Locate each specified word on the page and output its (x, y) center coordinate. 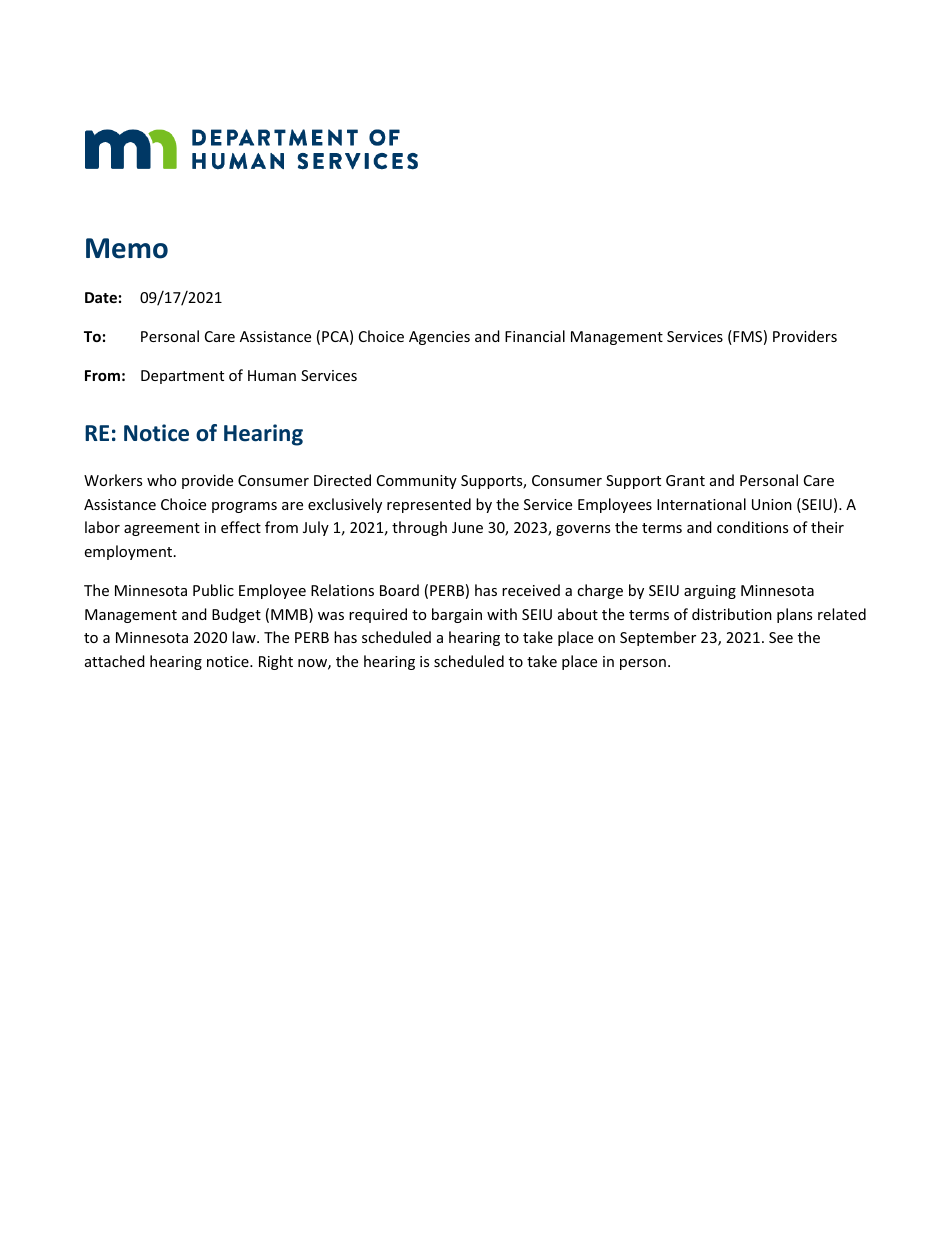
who (161, 480)
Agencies (439, 338)
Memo (127, 248)
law (245, 637)
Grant (685, 480)
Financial (535, 336)
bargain (457, 615)
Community (417, 482)
